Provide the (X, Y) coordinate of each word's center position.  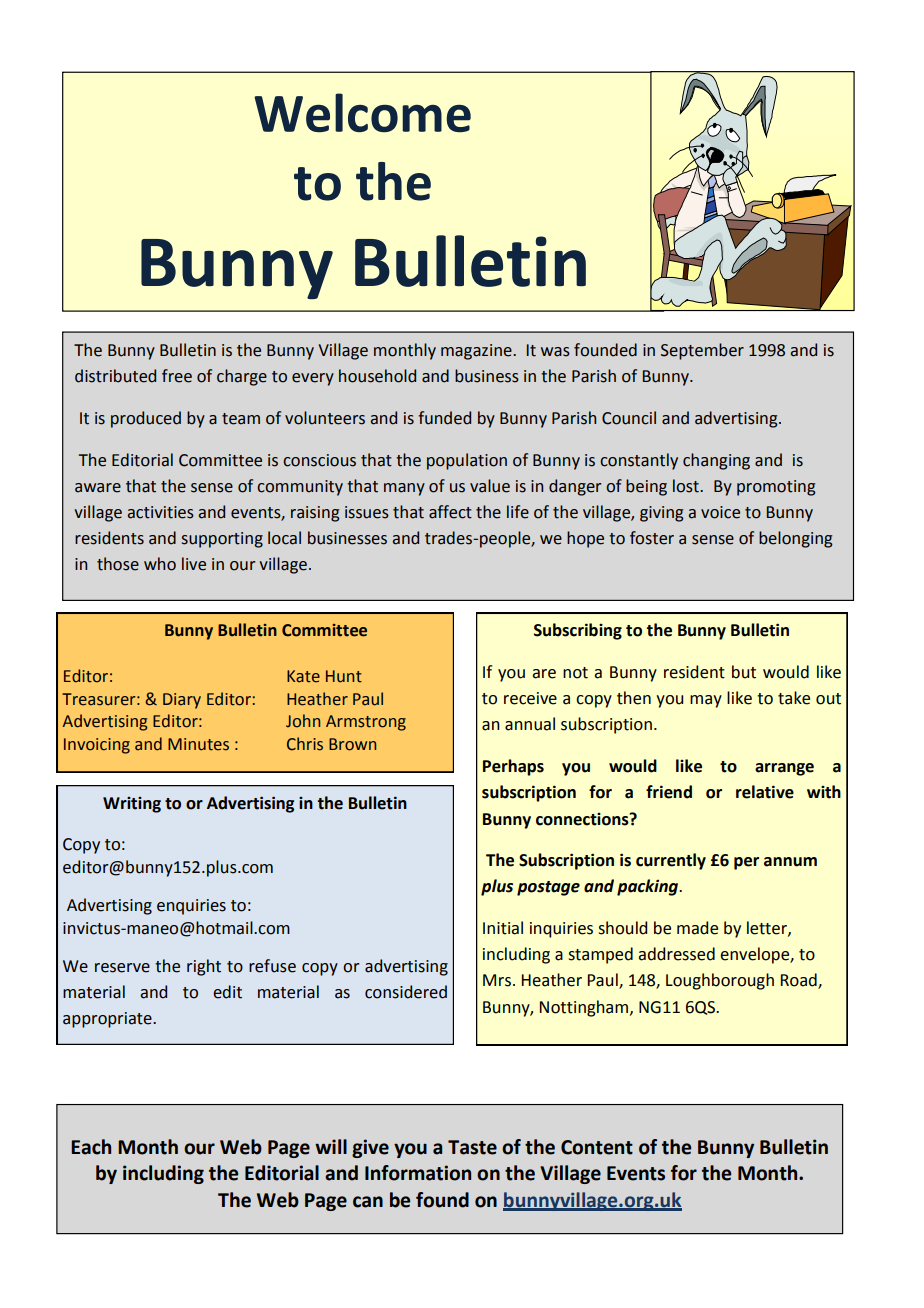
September (702, 351)
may (706, 701)
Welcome (362, 113)
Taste (472, 1147)
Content (597, 1147)
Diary (182, 701)
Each (91, 1147)
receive (530, 698)
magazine (477, 352)
